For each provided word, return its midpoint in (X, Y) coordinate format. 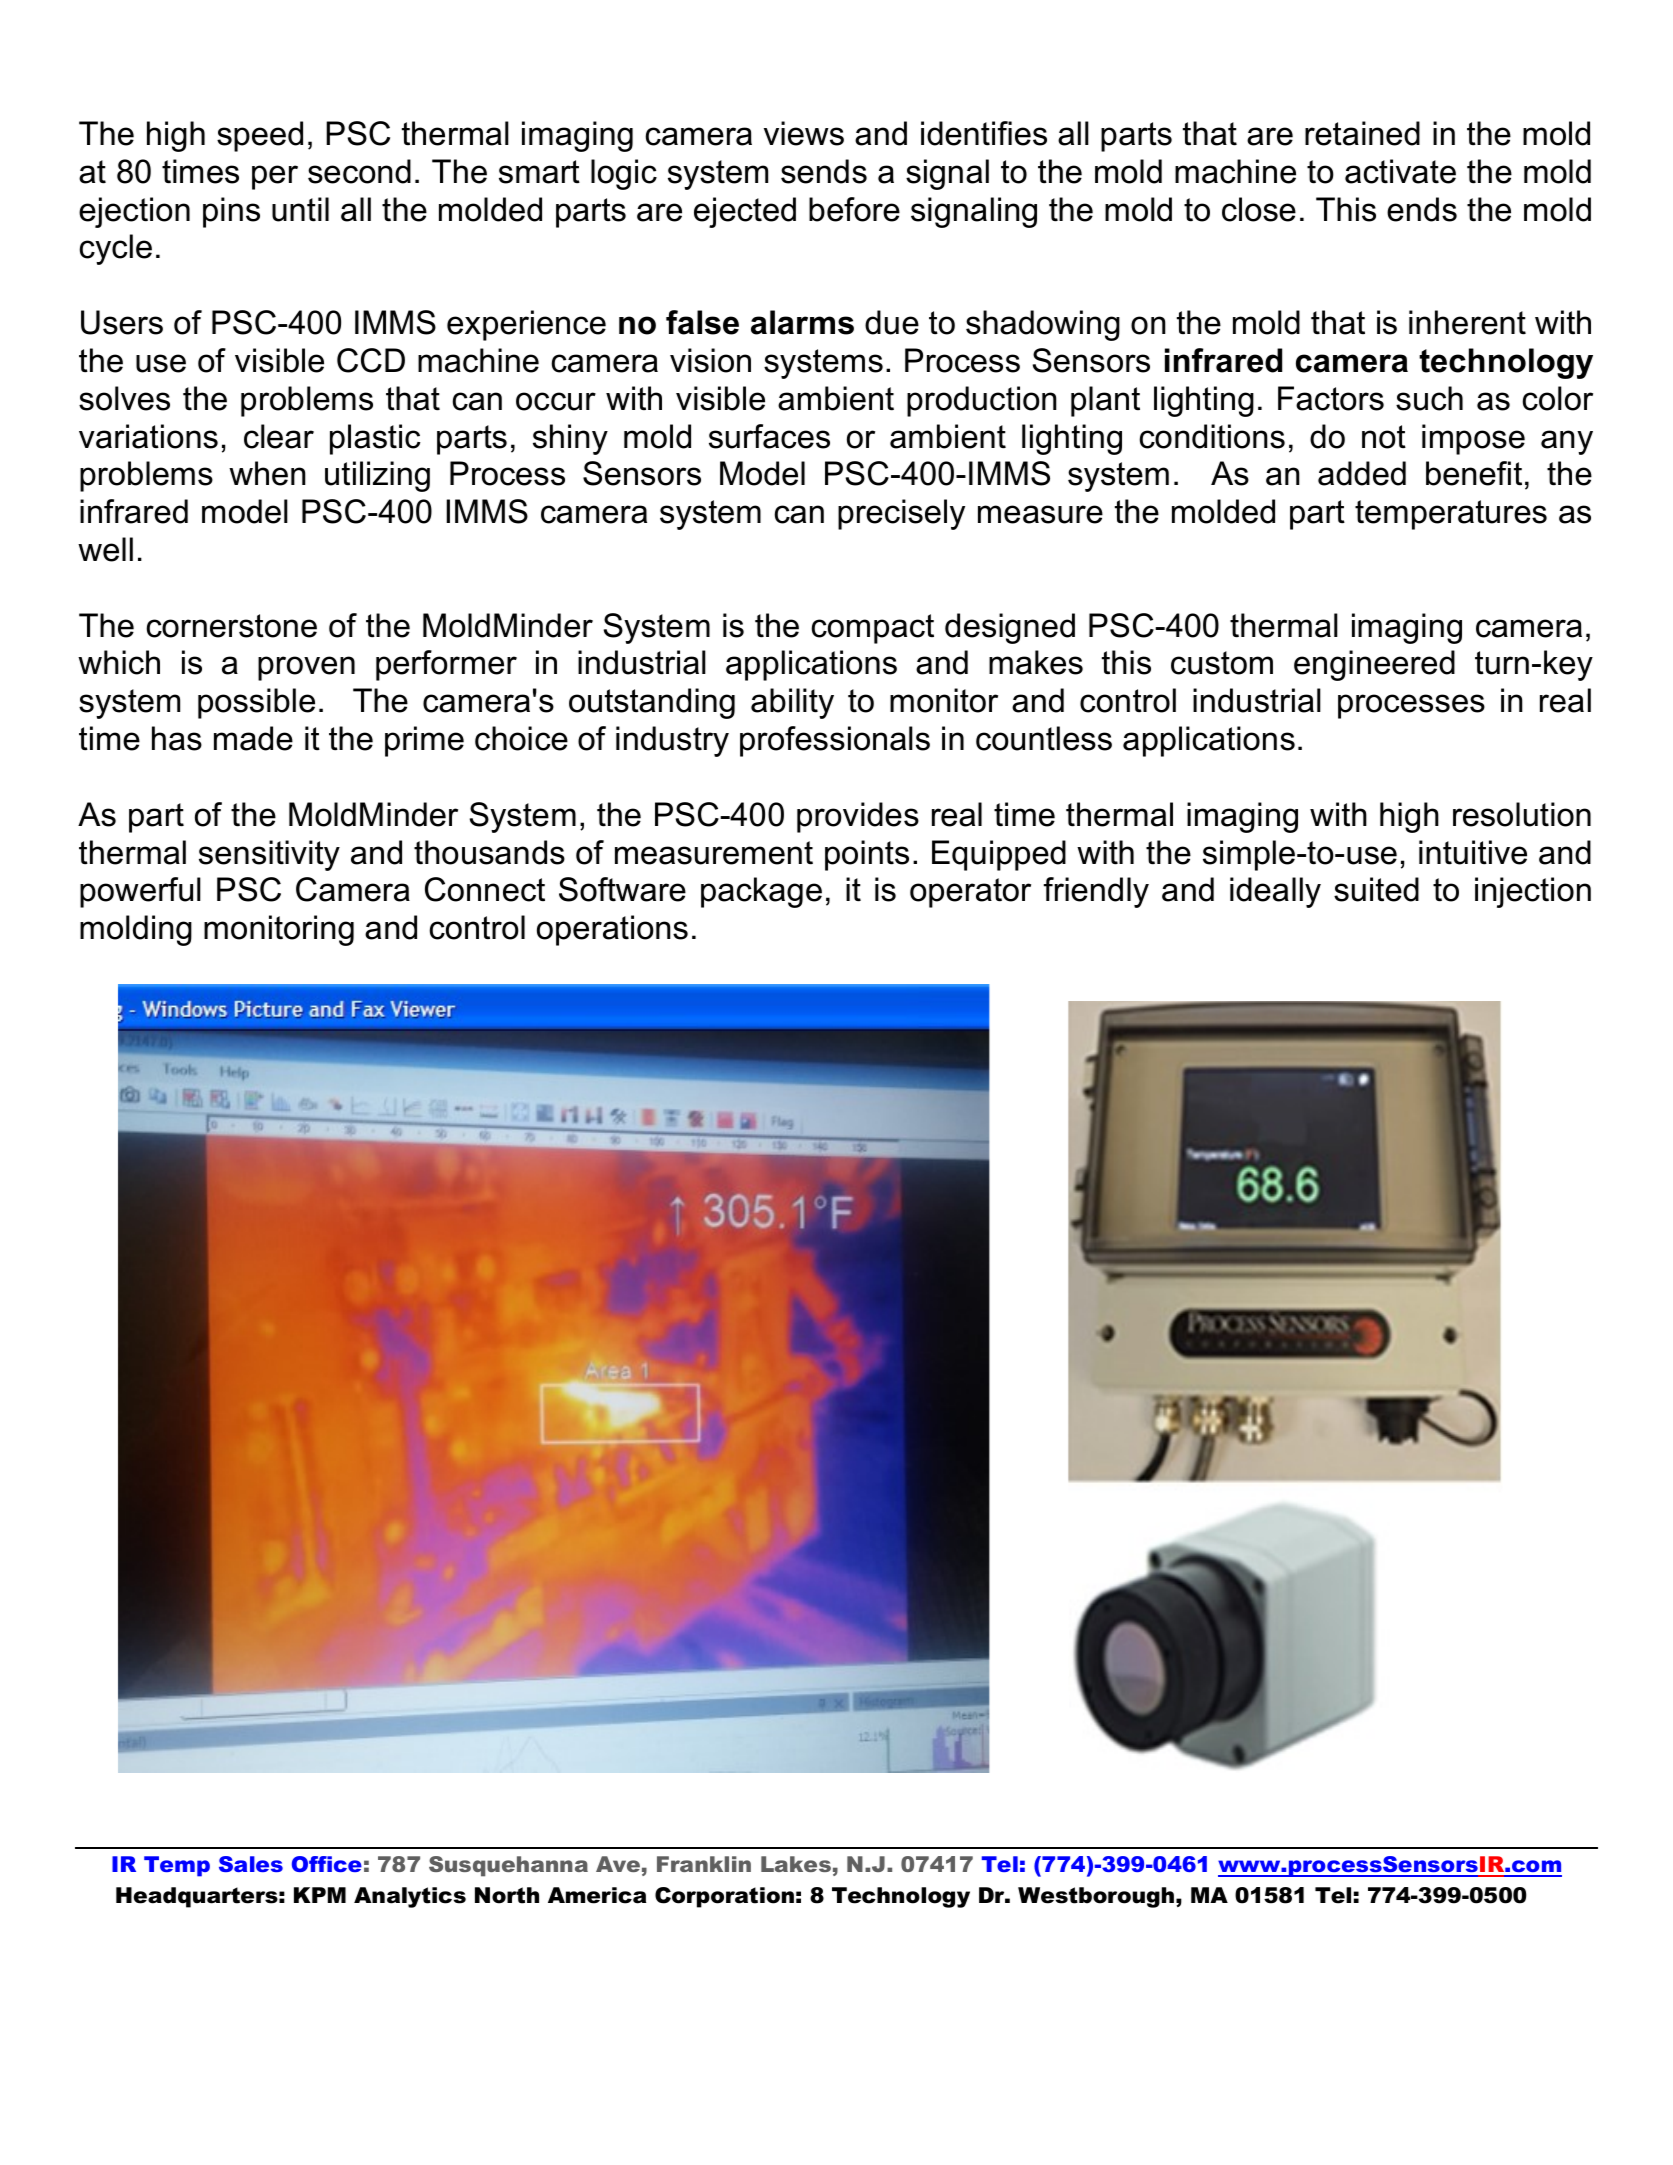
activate (1400, 171)
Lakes (796, 1864)
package (761, 892)
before (854, 209)
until (300, 209)
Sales (251, 1864)
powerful (140, 892)
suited (1376, 889)
